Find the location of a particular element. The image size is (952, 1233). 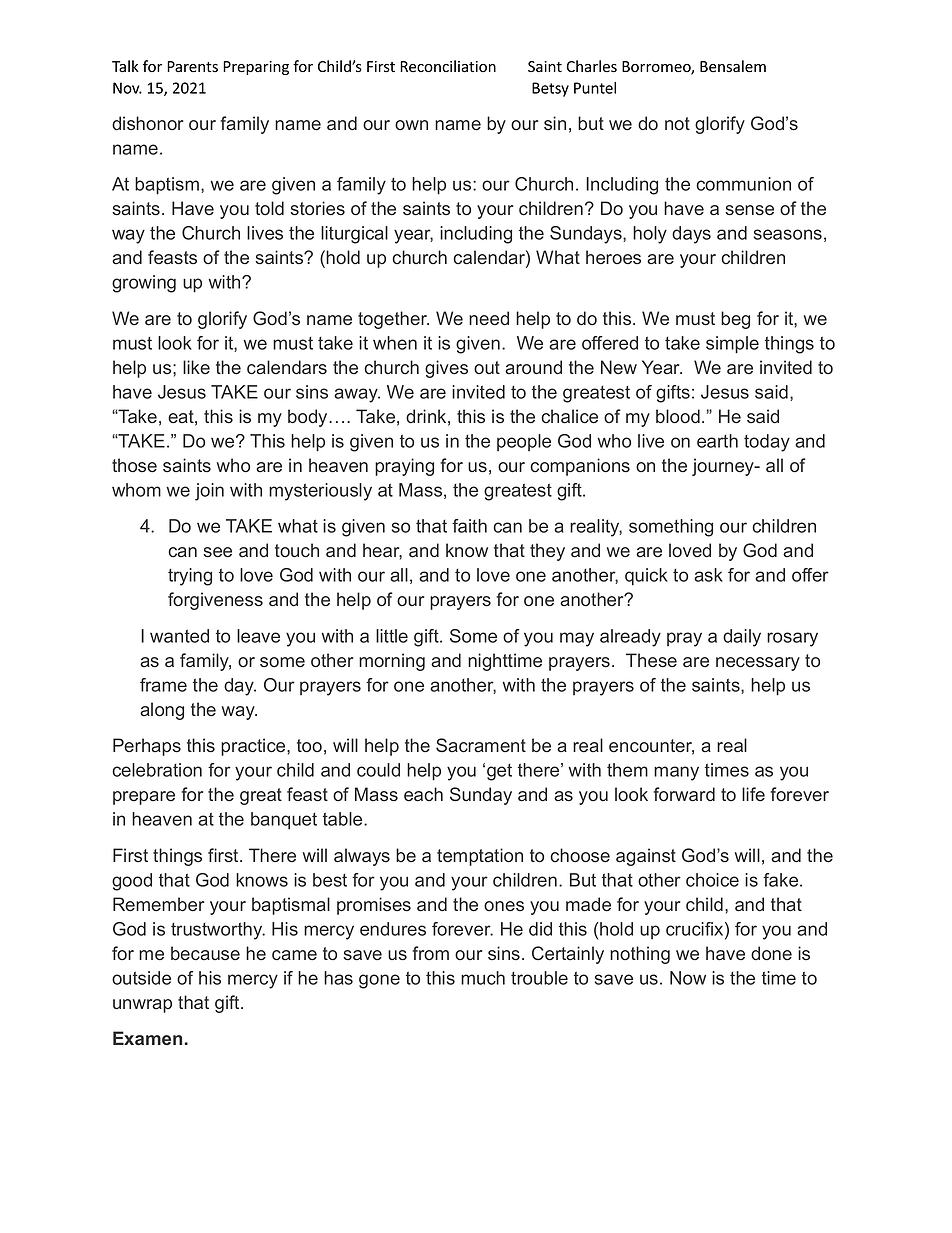

Charles is located at coordinates (591, 66).
